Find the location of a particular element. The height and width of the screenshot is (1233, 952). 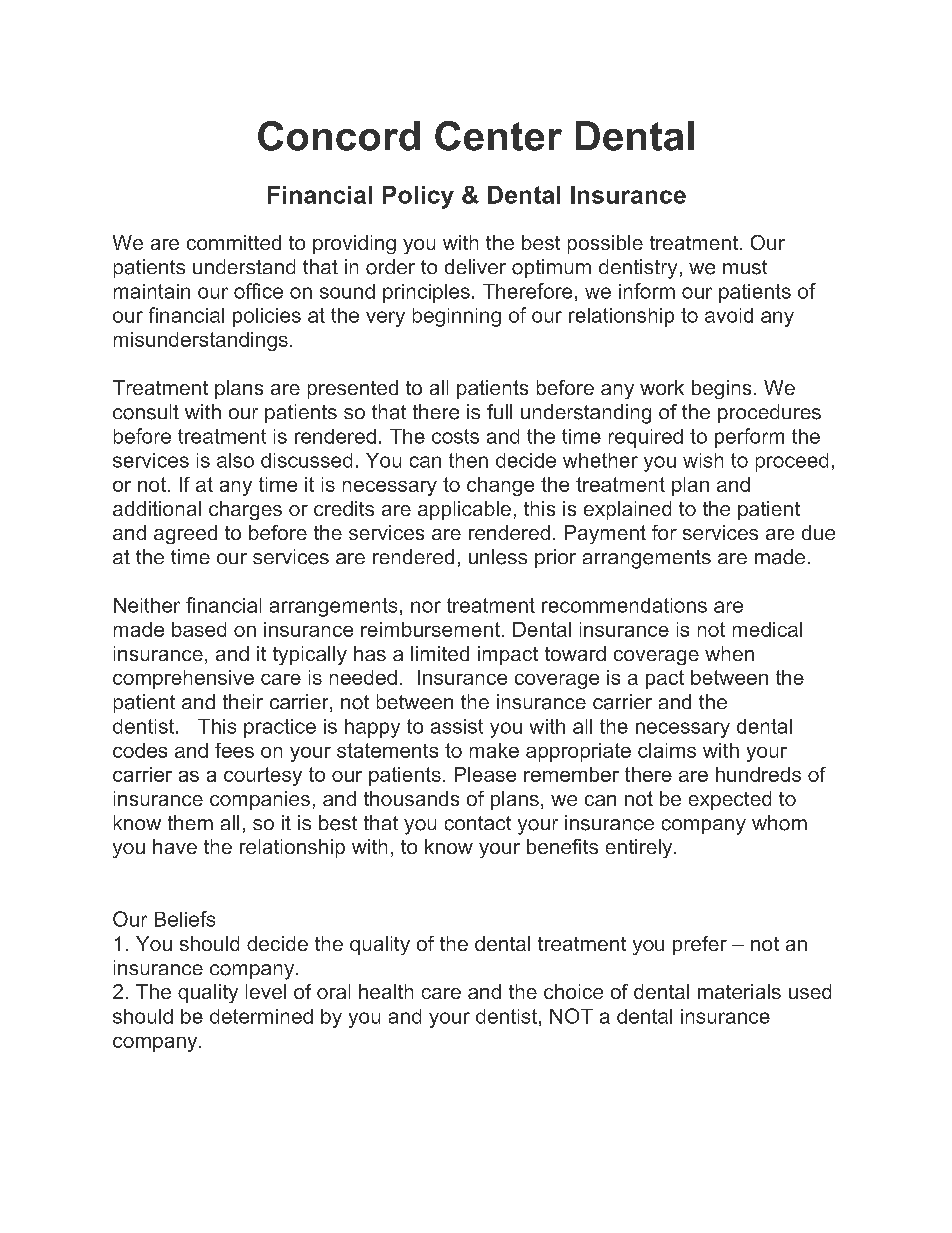

unless is located at coordinates (498, 557).
